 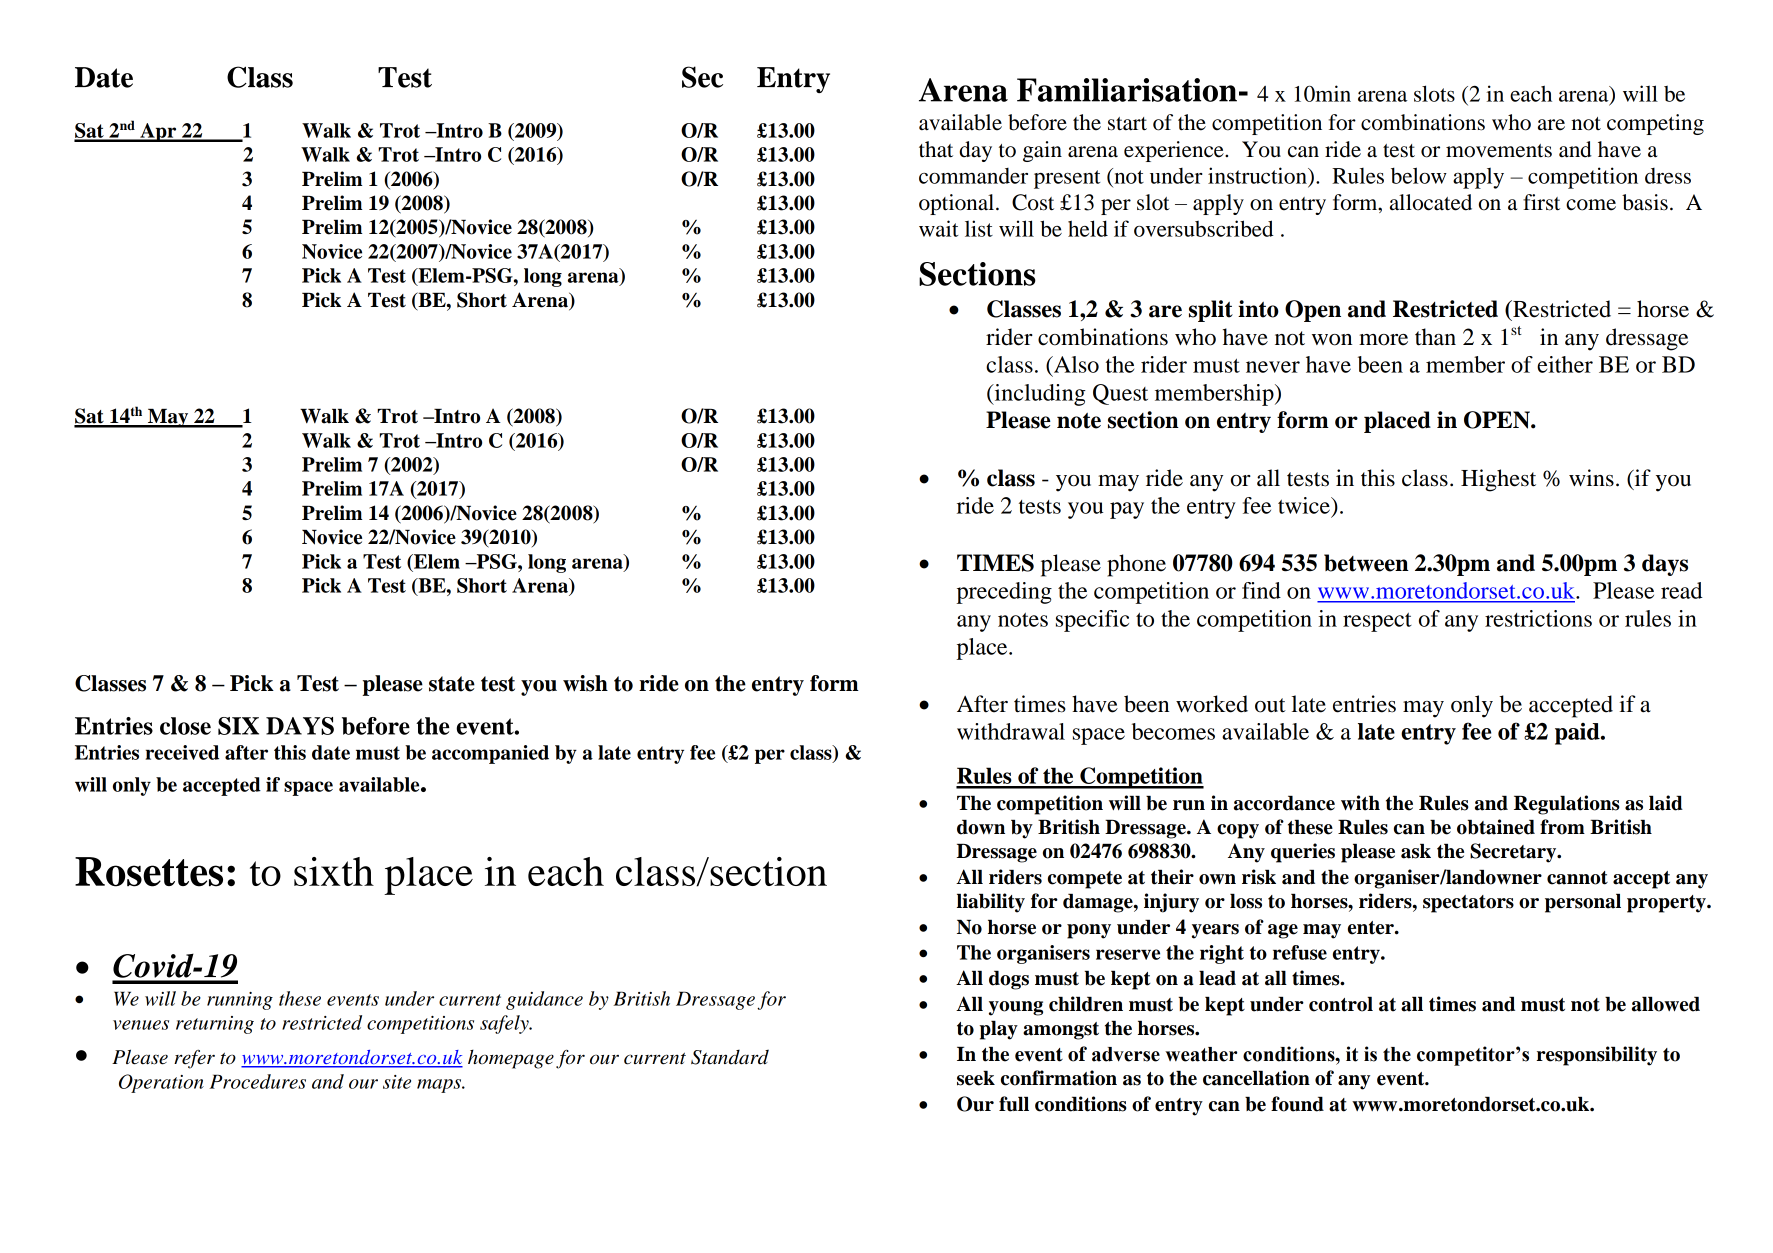 What do you see at coordinates (976, 1078) in the screenshot?
I see `seek` at bounding box center [976, 1078].
